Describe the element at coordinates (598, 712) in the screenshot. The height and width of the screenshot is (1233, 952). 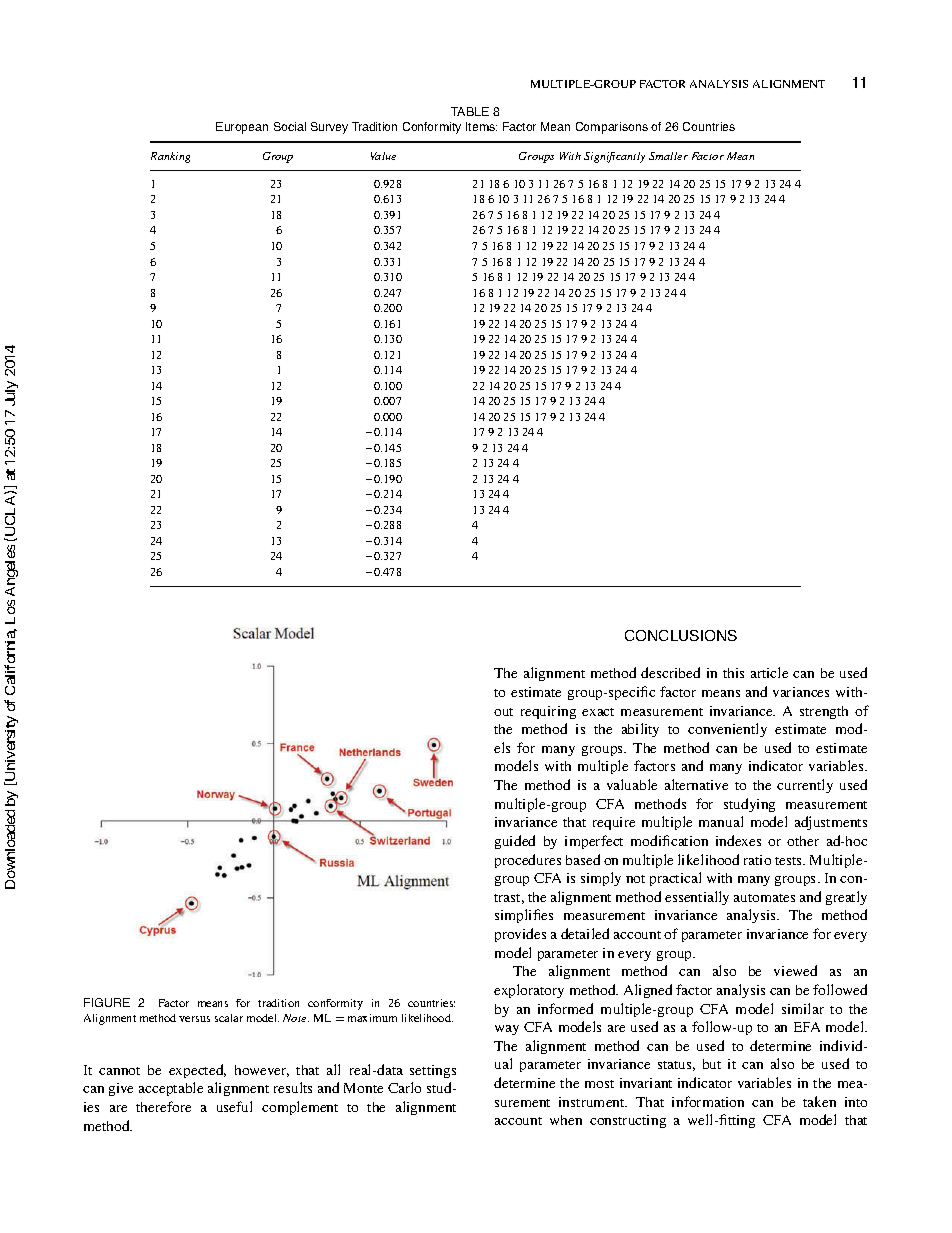
I see `exact` at that location.
